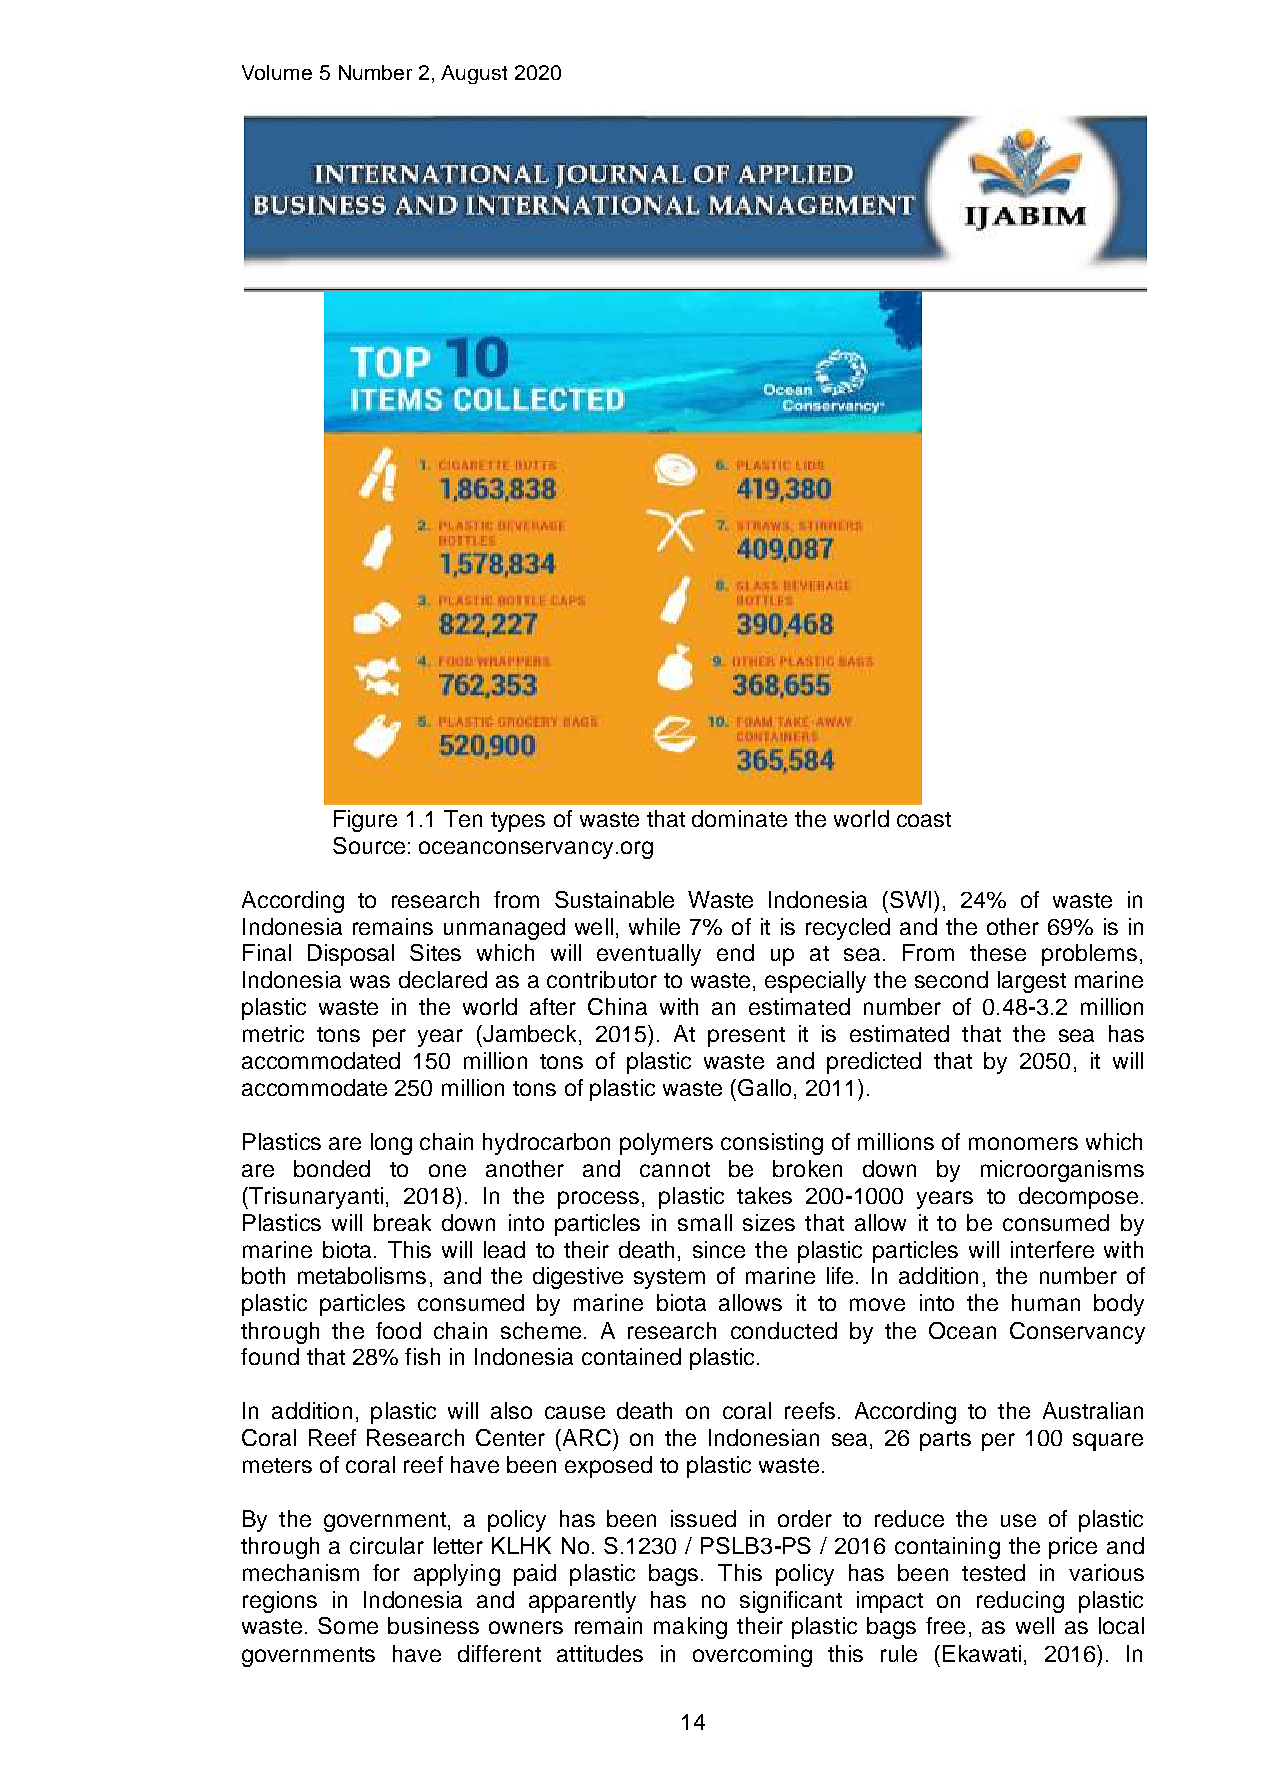 The width and height of the page is (1266, 1791). Describe the element at coordinates (924, 819) in the page. I see `coast` at that location.
